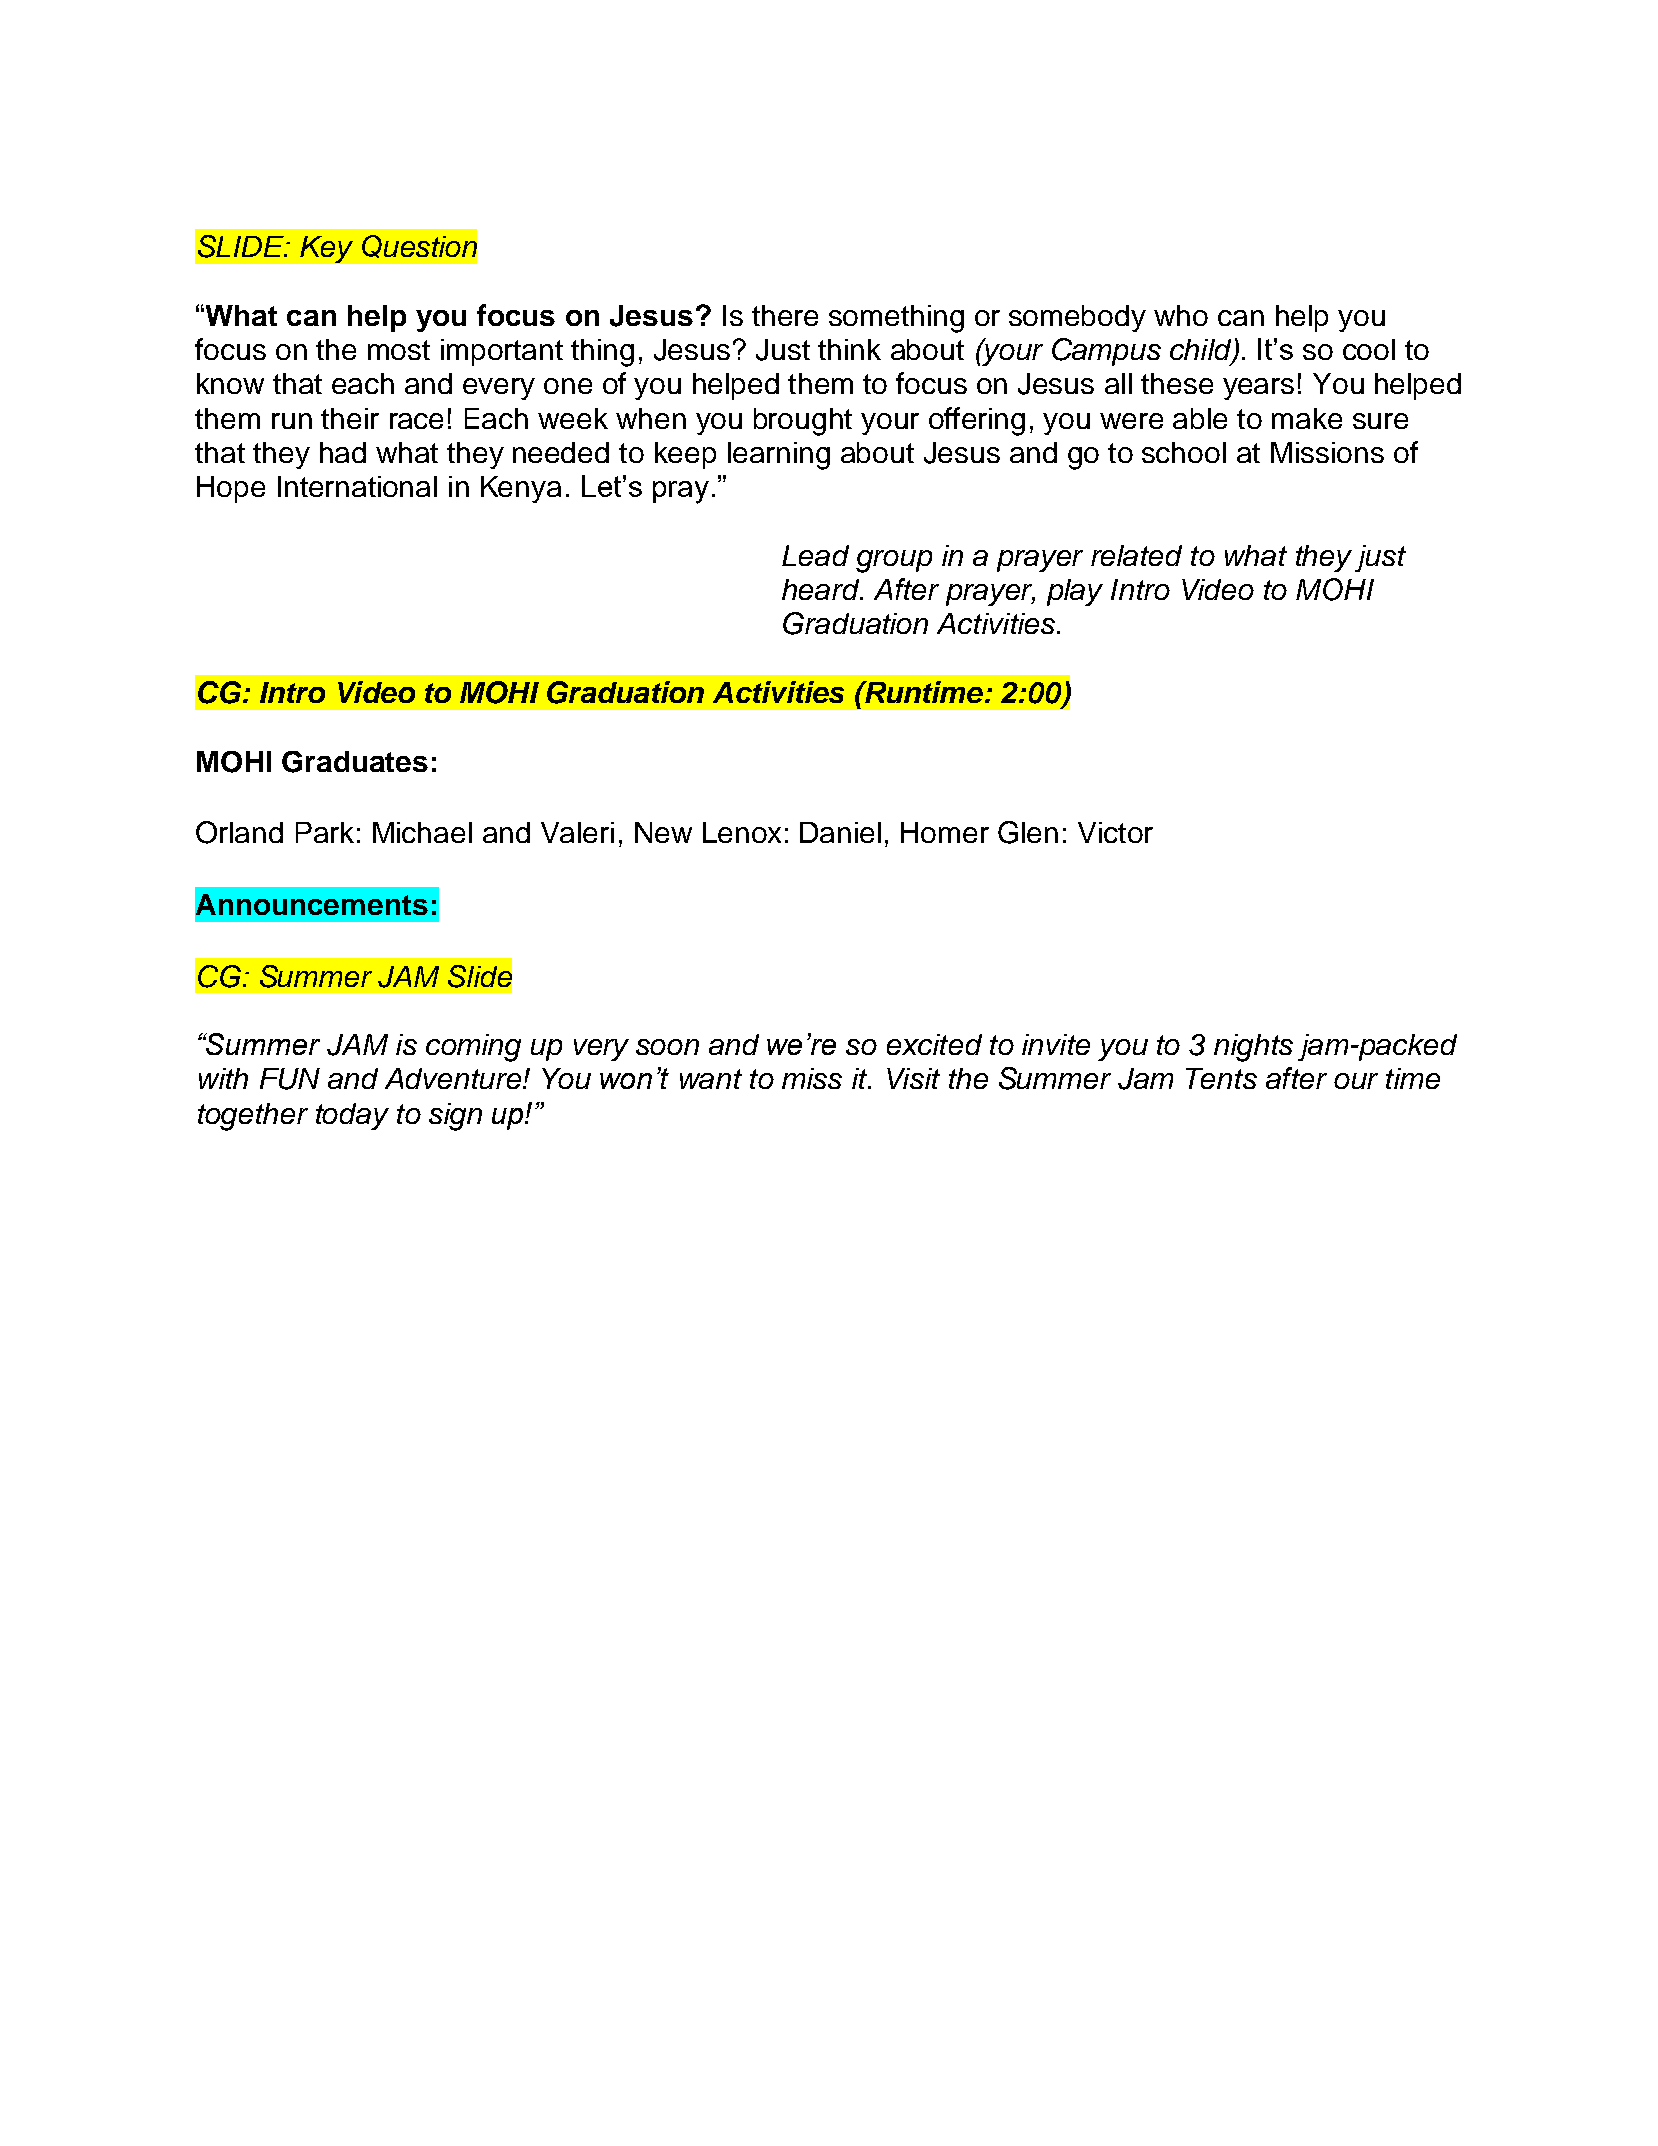  Describe the element at coordinates (326, 249) in the page. I see `Key` at that location.
